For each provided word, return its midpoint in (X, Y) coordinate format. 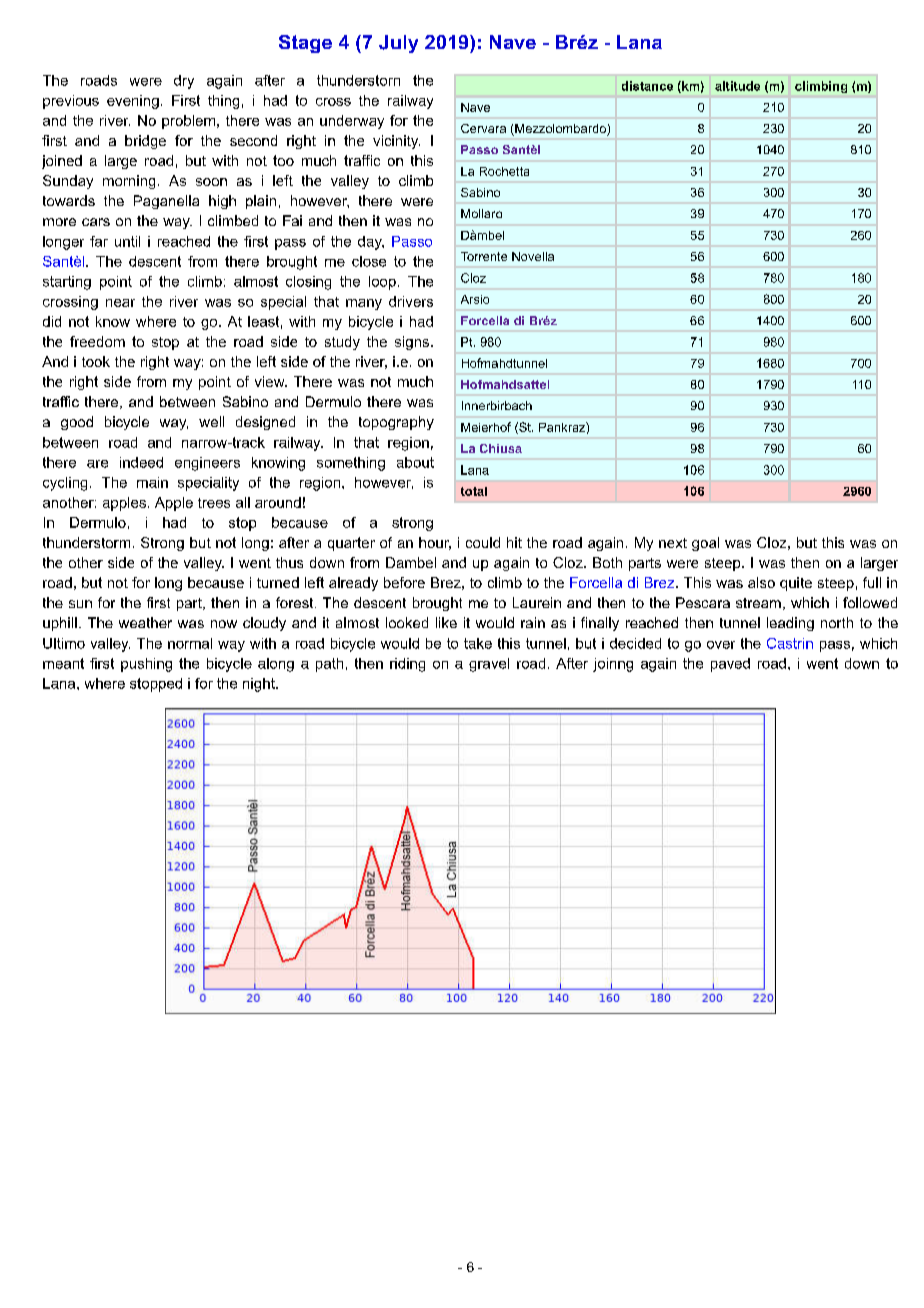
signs (413, 343)
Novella (533, 256)
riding (407, 665)
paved (730, 665)
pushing (146, 665)
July (398, 44)
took (96, 361)
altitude (737, 86)
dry (184, 82)
